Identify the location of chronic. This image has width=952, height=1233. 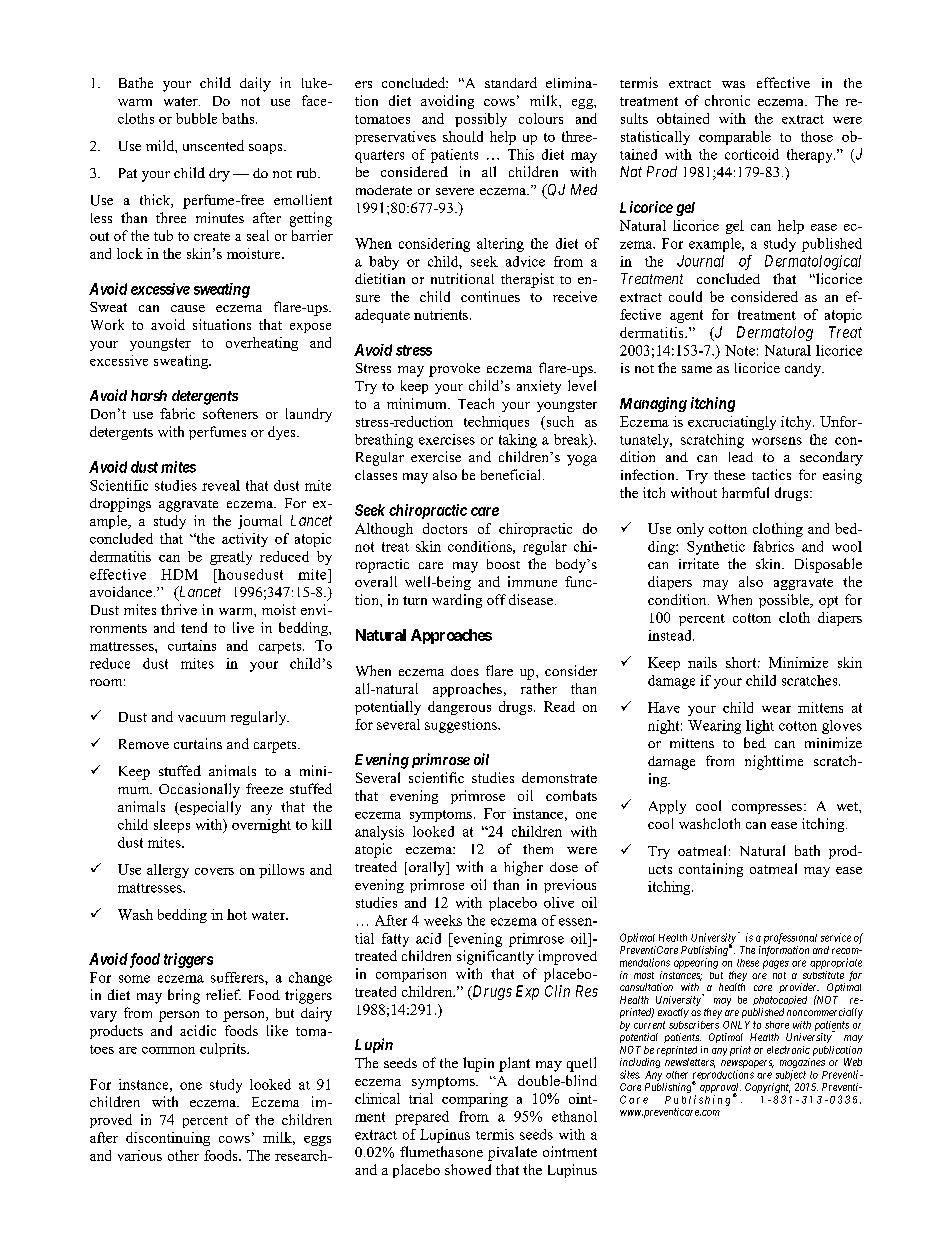
(727, 100).
